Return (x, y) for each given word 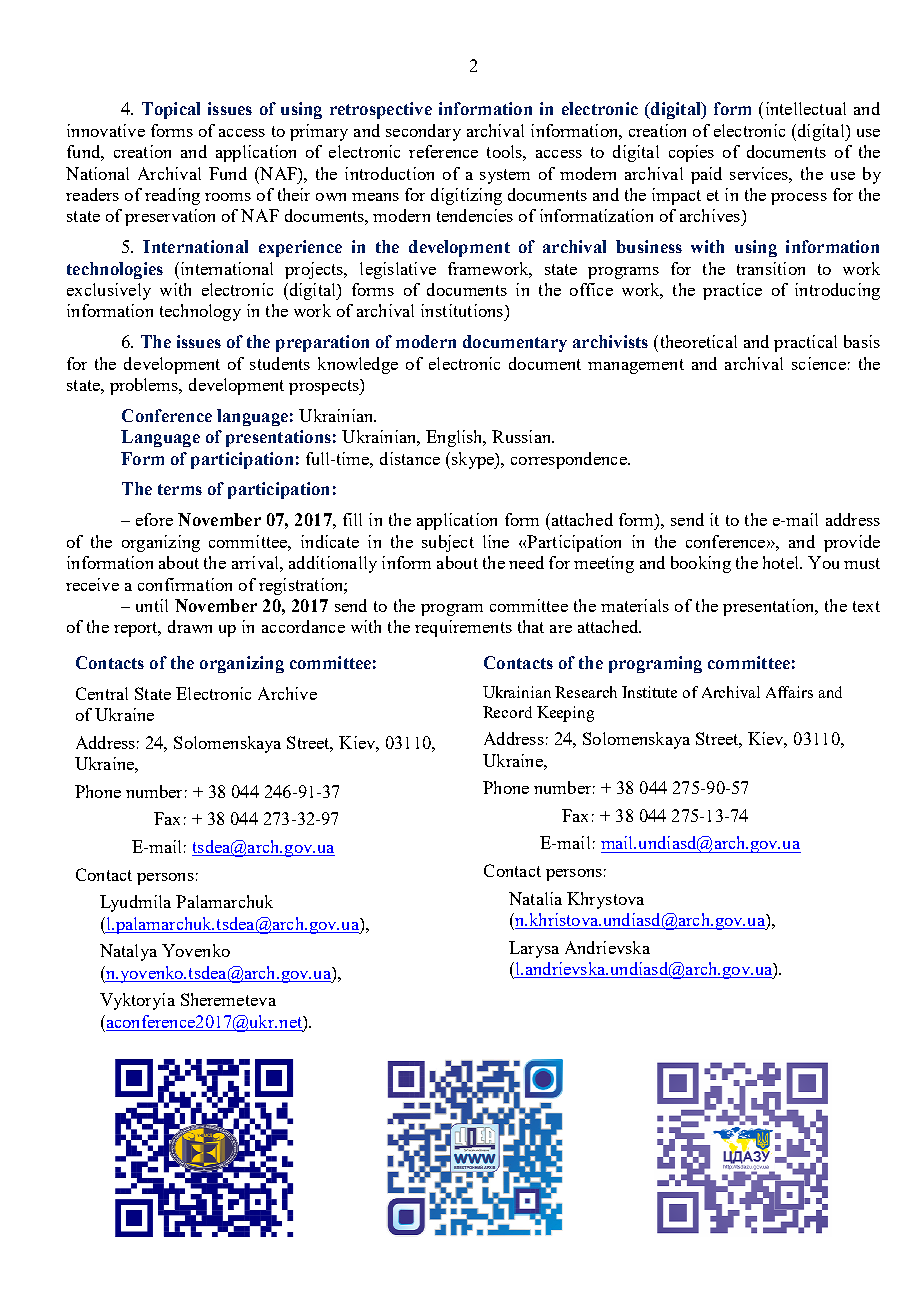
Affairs (789, 692)
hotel (782, 562)
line (496, 541)
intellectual (806, 108)
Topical (171, 110)
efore (154, 519)
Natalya (128, 952)
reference (443, 151)
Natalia (535, 898)
